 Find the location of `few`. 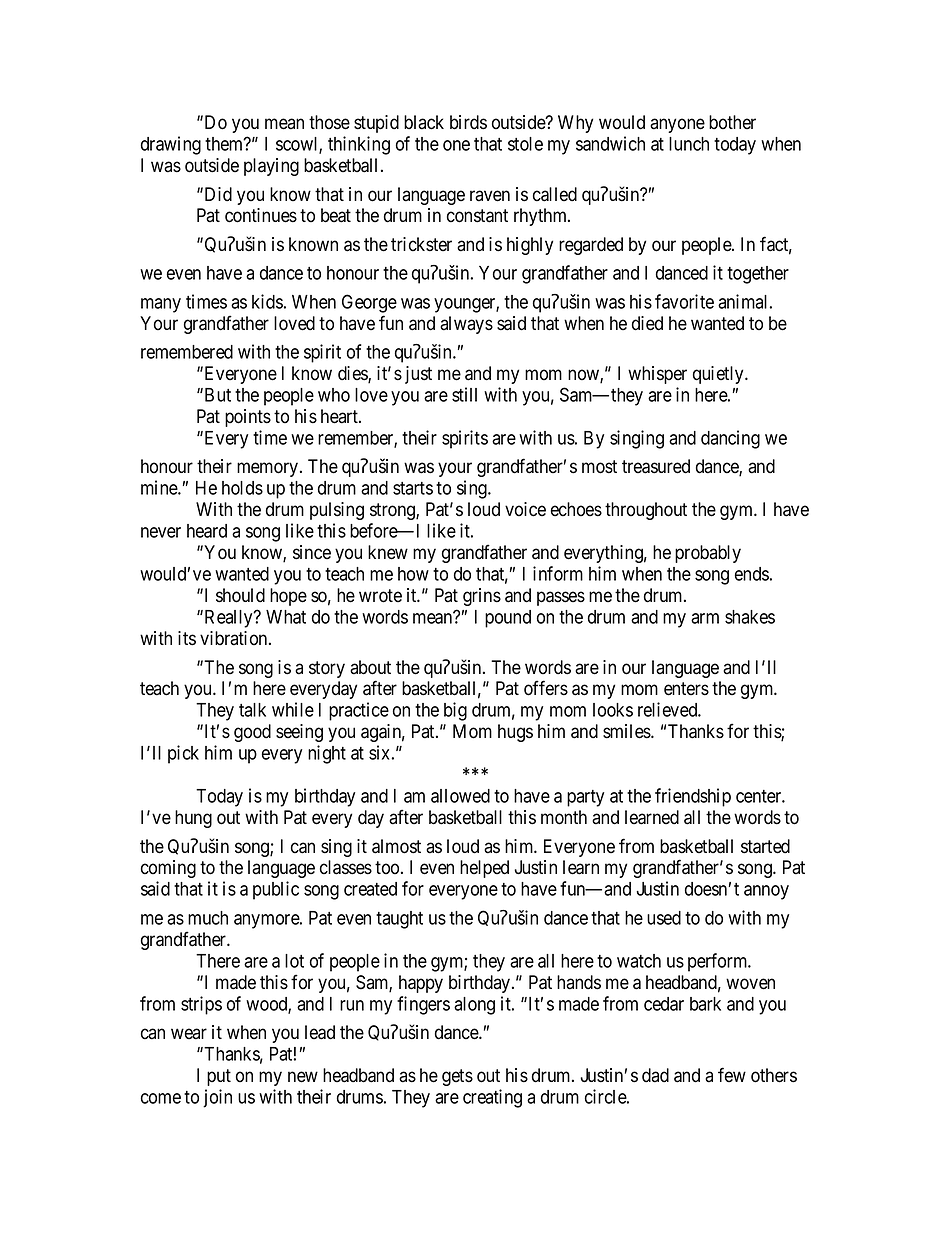

few is located at coordinates (732, 1075).
